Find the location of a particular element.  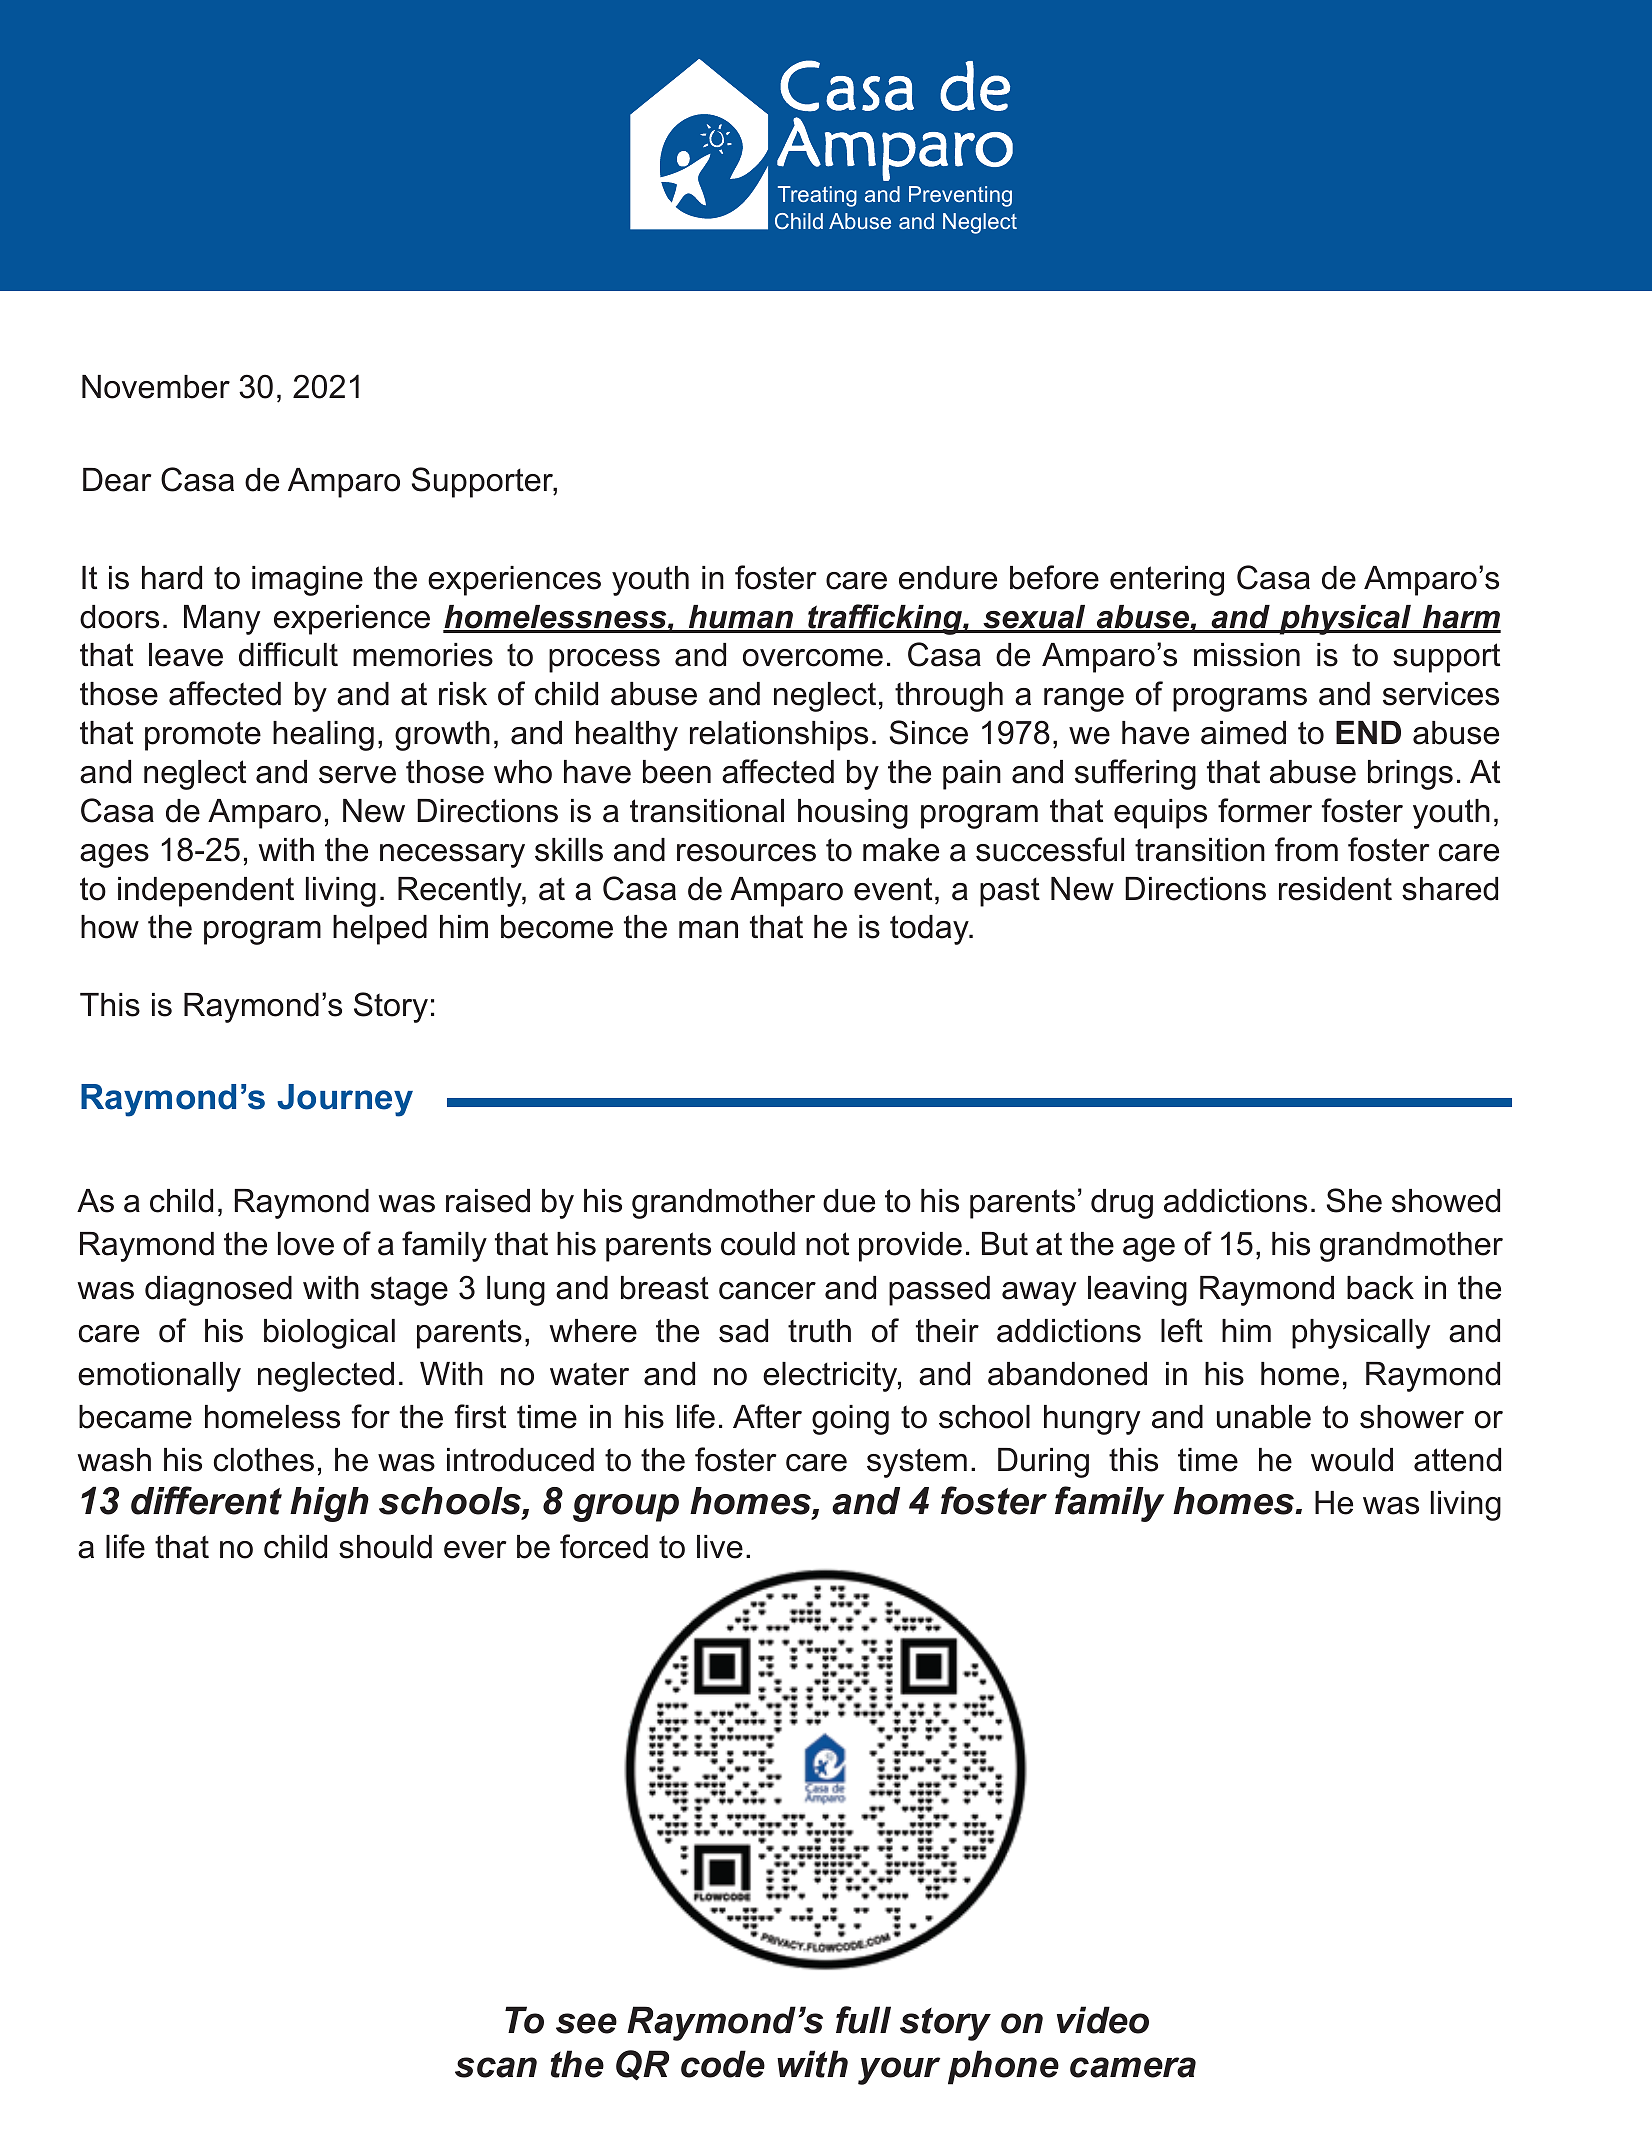

November is located at coordinates (156, 387).
